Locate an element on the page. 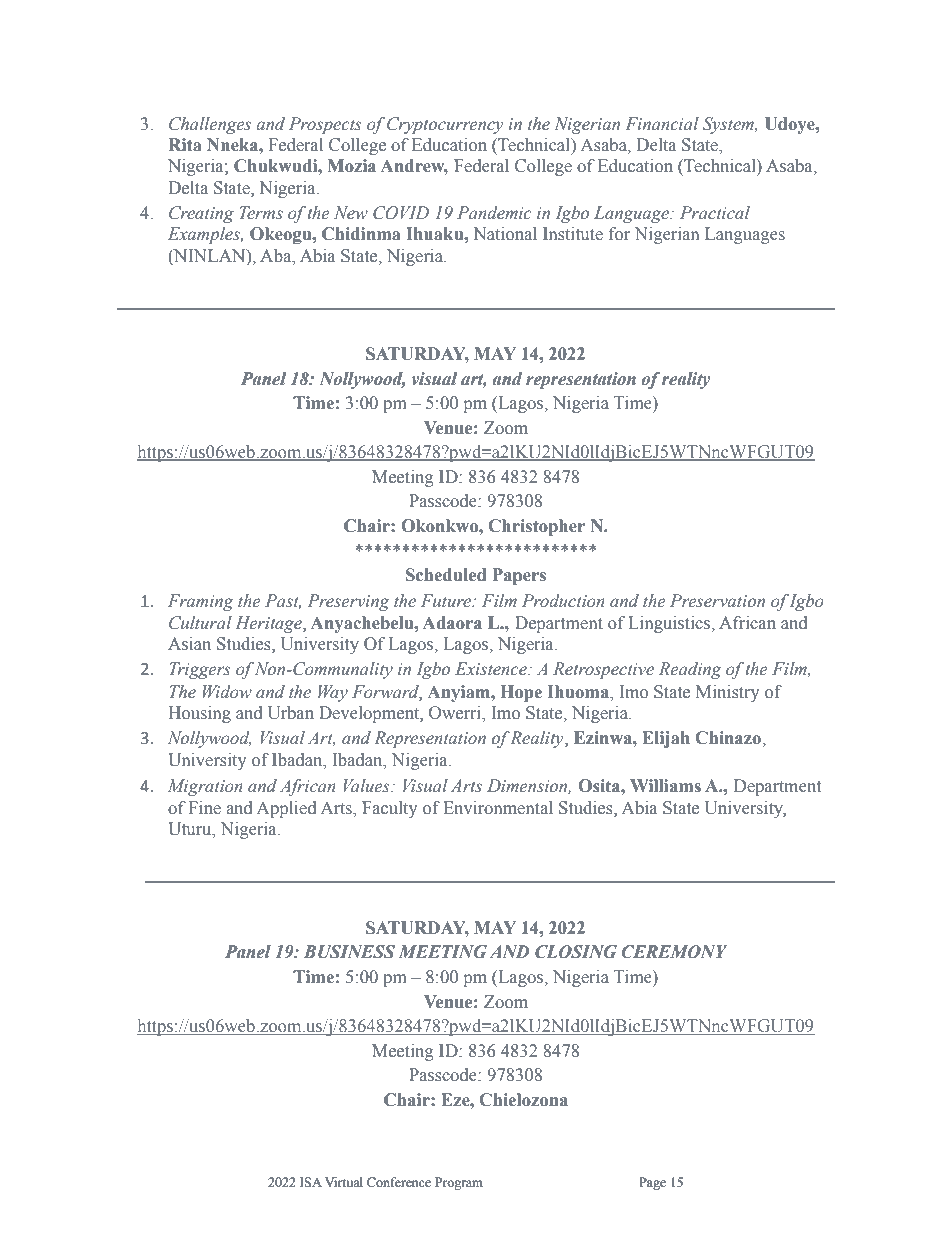  Christopher is located at coordinates (536, 527).
